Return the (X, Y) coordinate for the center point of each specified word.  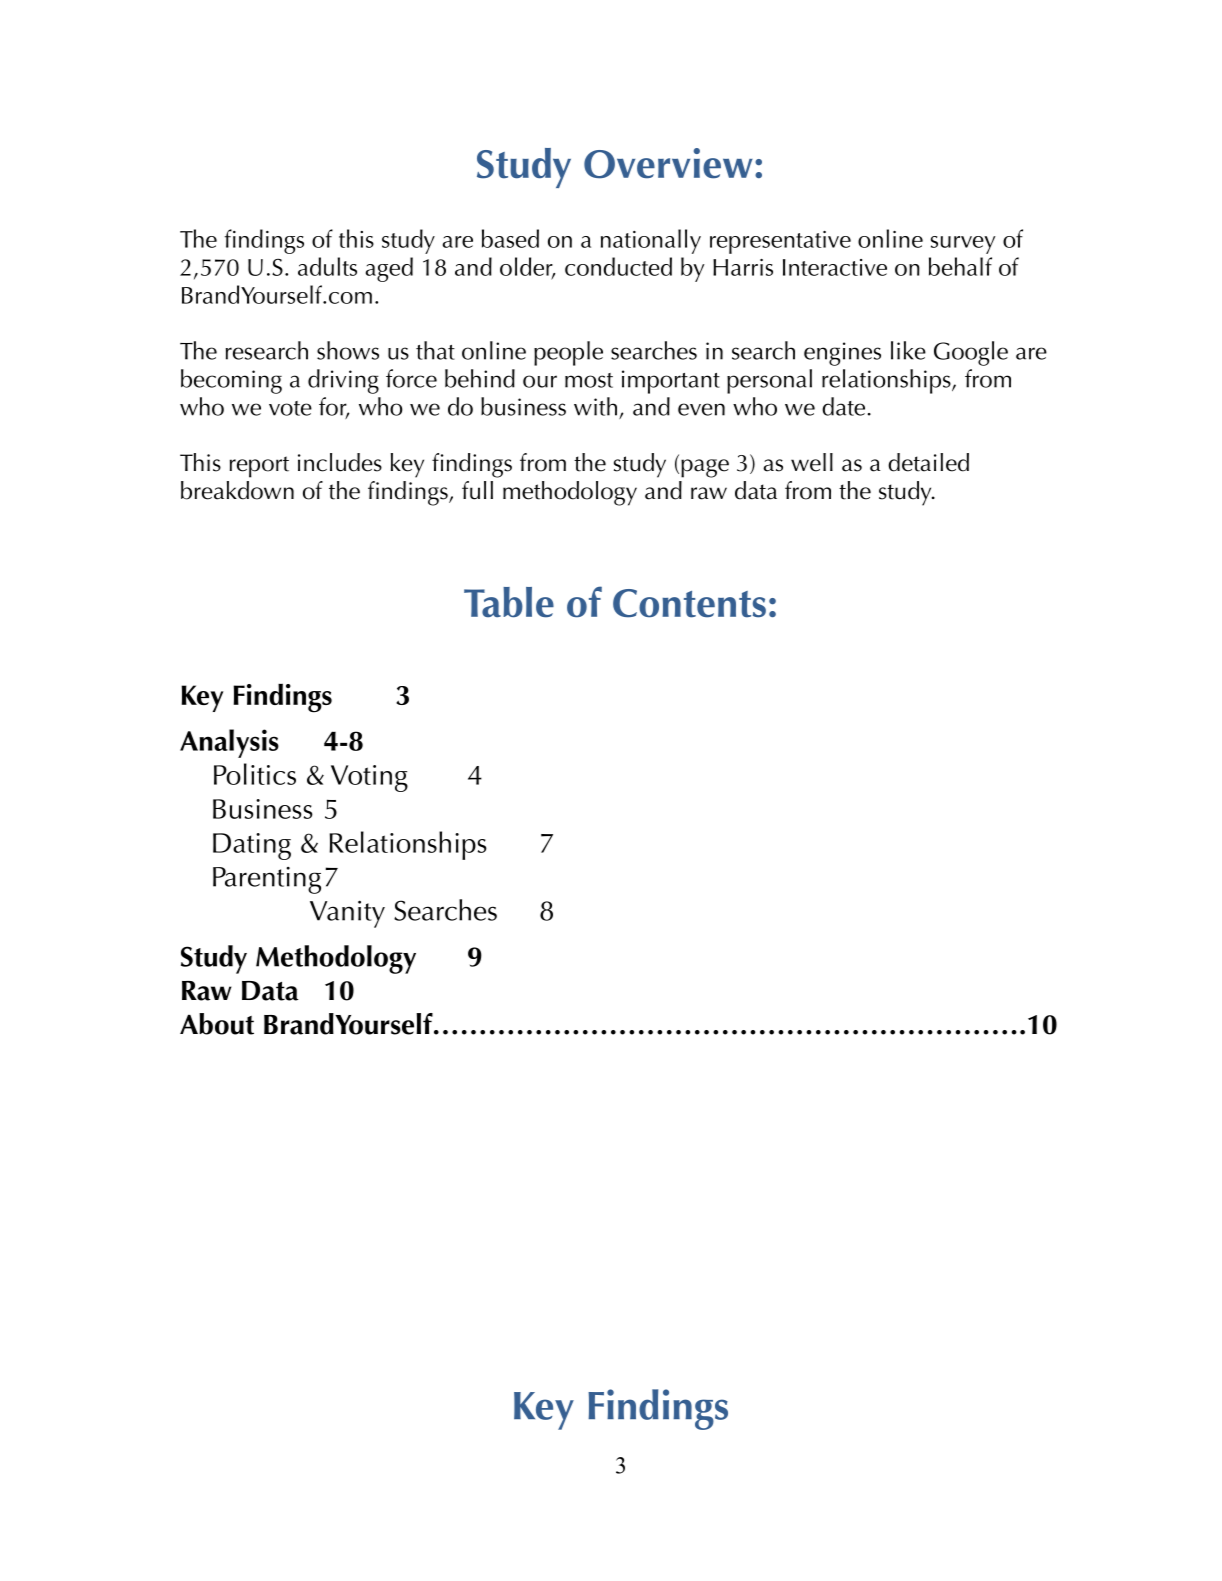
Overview (668, 163)
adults (327, 266)
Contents (689, 603)
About (217, 1024)
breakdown (237, 490)
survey (963, 245)
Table (509, 602)
